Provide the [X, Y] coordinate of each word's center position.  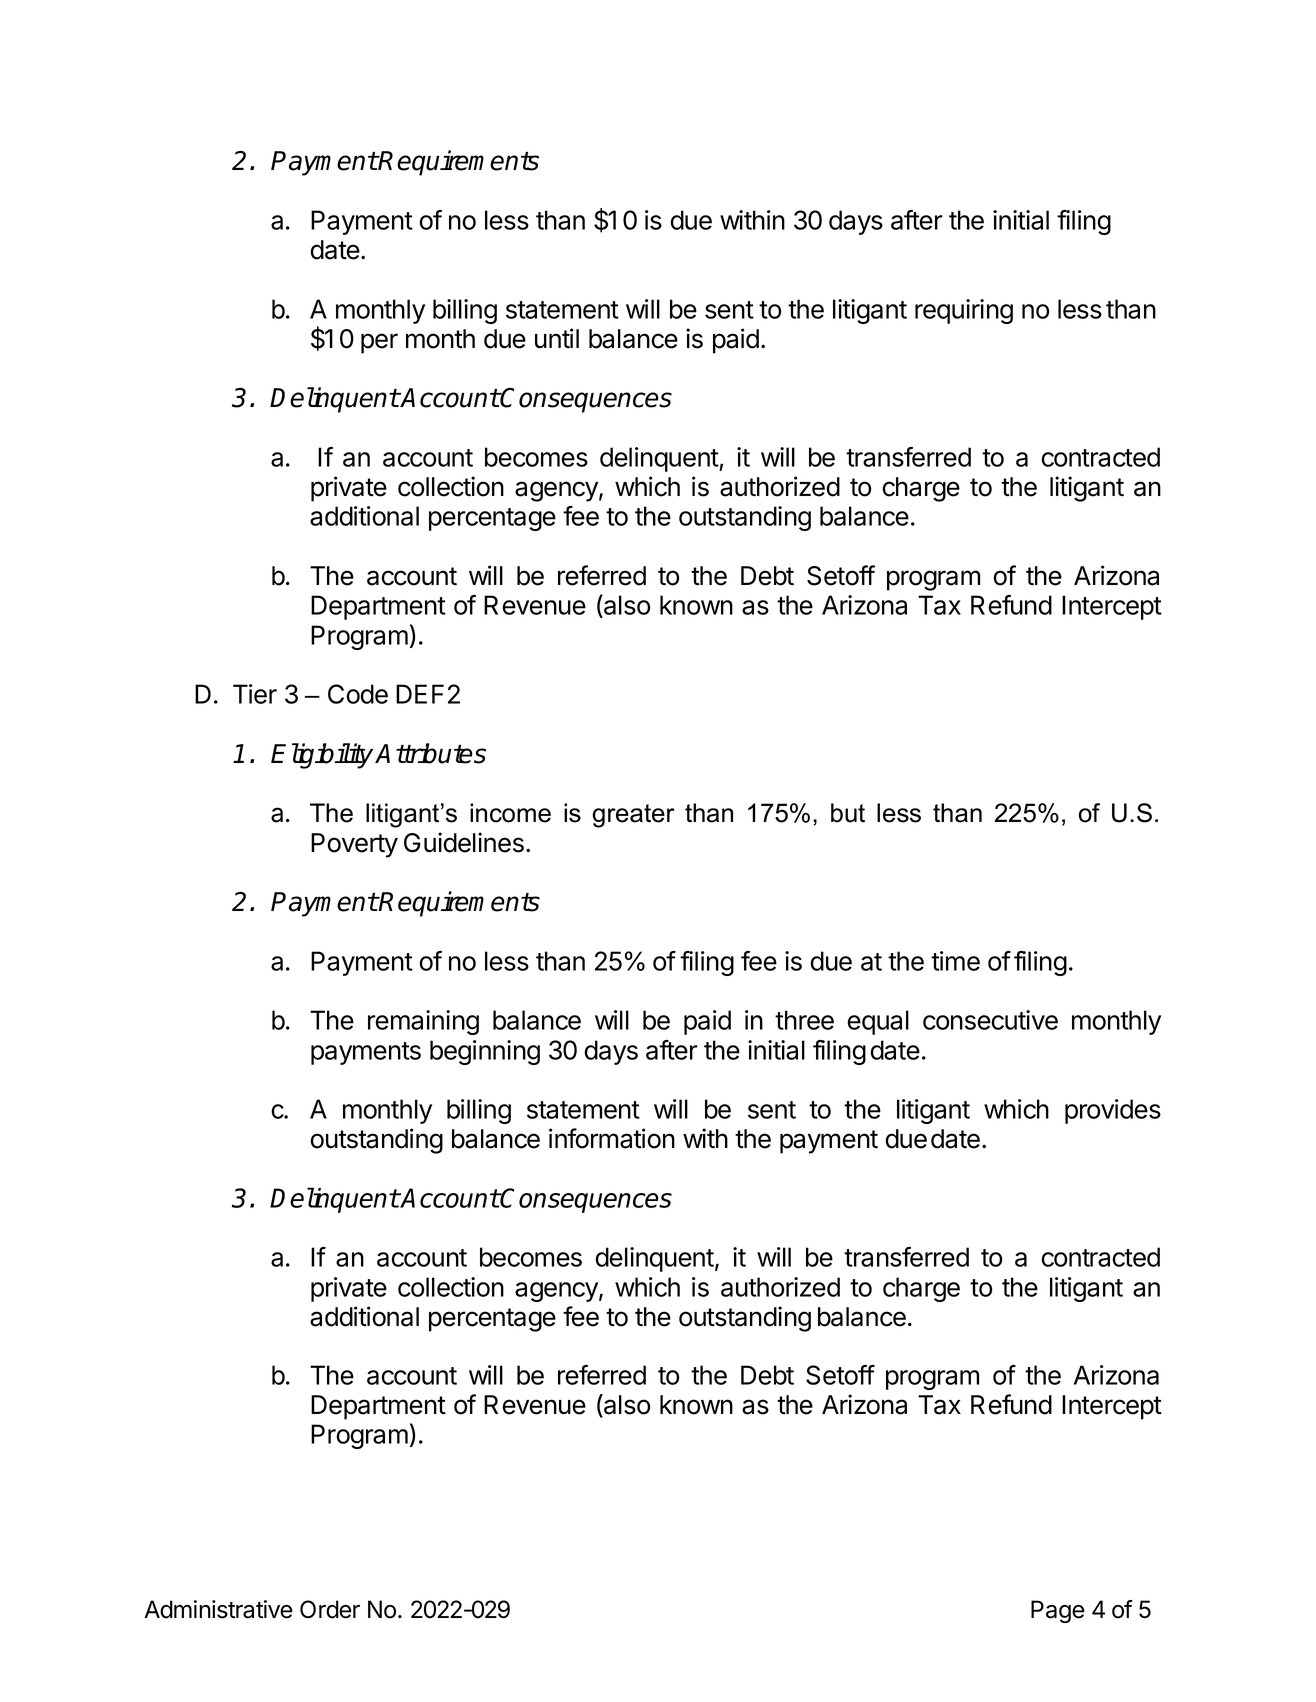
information [612, 1138]
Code [358, 694]
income [510, 813]
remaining [423, 1022]
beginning [485, 1052]
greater [633, 816]
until [557, 338]
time [955, 961]
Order [330, 1609]
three [804, 1020]
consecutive [990, 1020]
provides [1113, 1111]
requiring [964, 311]
